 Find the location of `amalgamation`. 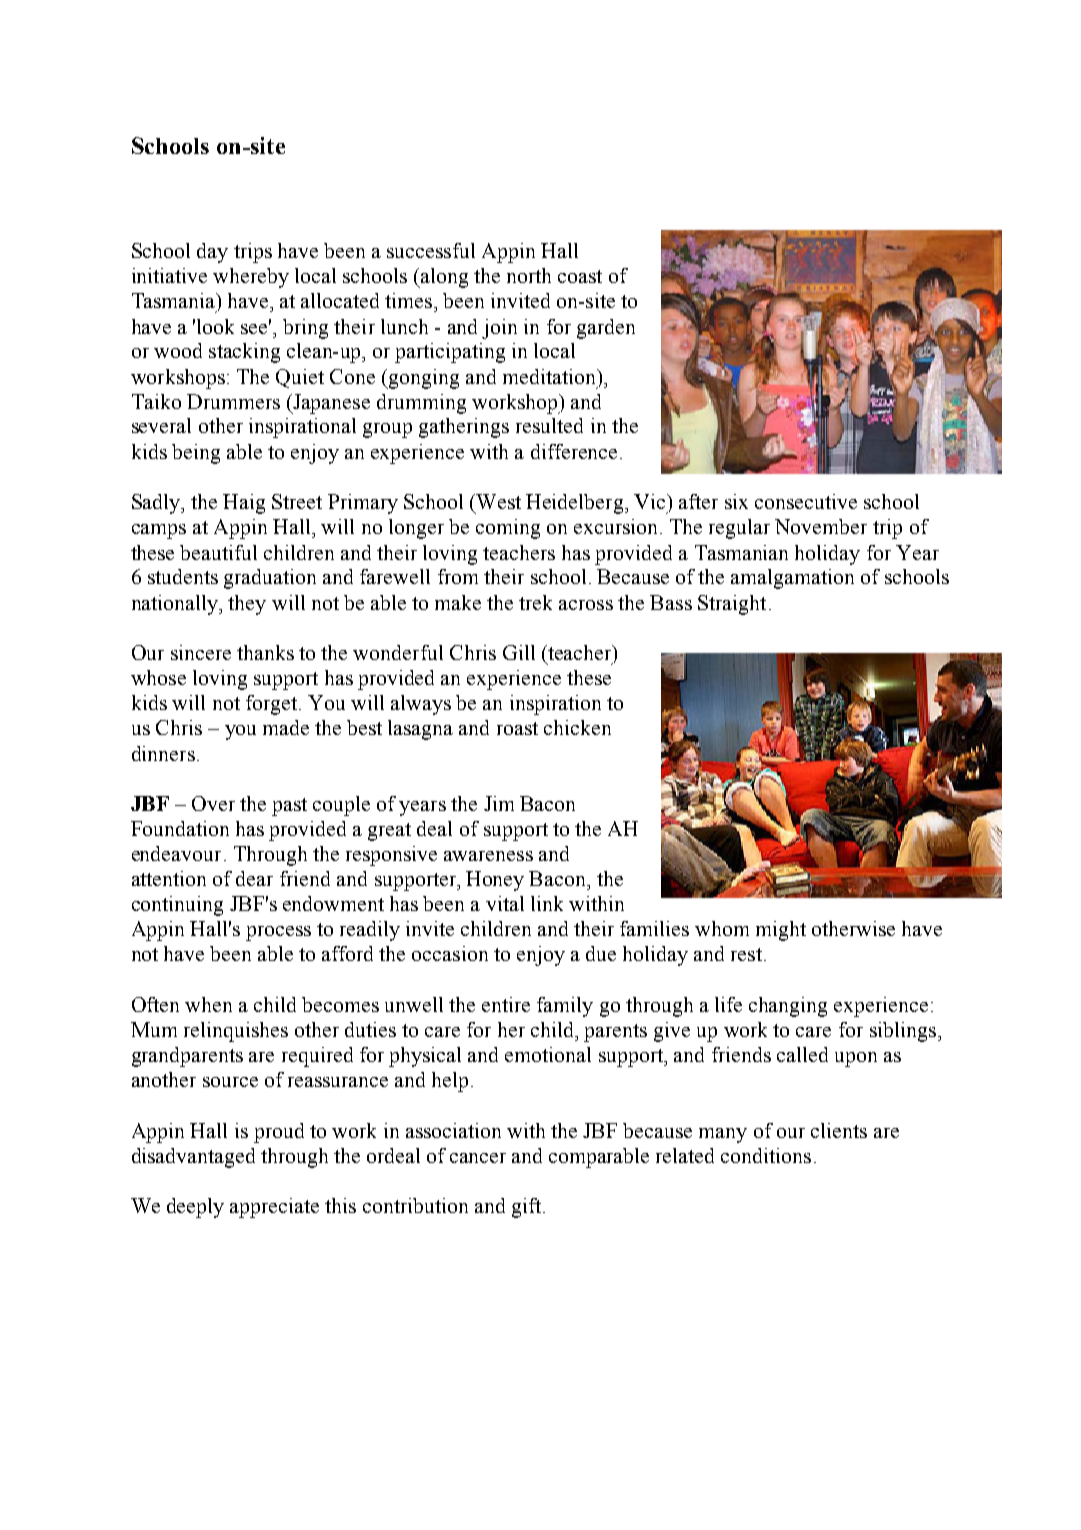

amalgamation is located at coordinates (792, 579).
